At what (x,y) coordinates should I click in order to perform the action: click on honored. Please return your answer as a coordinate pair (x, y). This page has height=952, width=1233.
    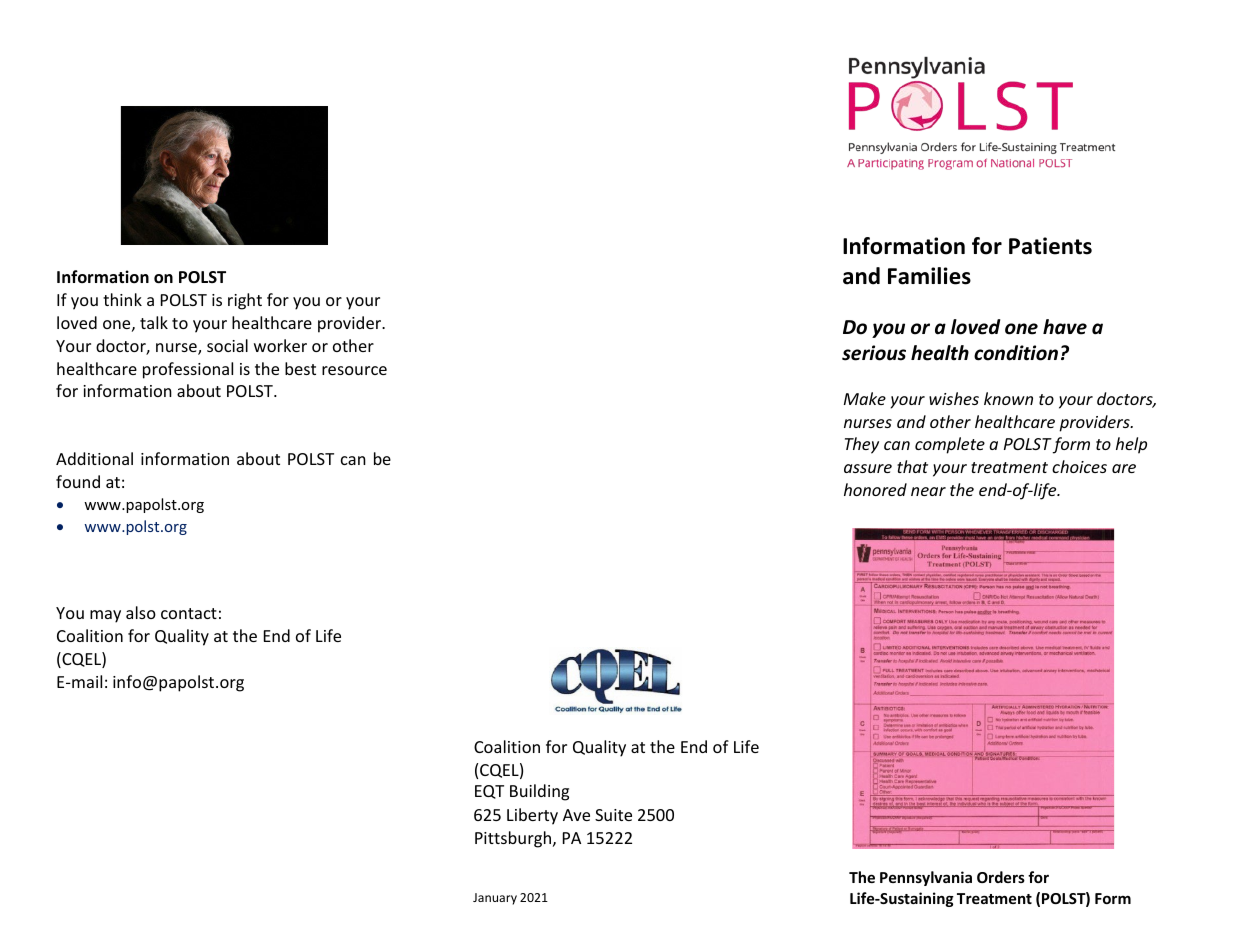
    Looking at the image, I should click on (875, 489).
